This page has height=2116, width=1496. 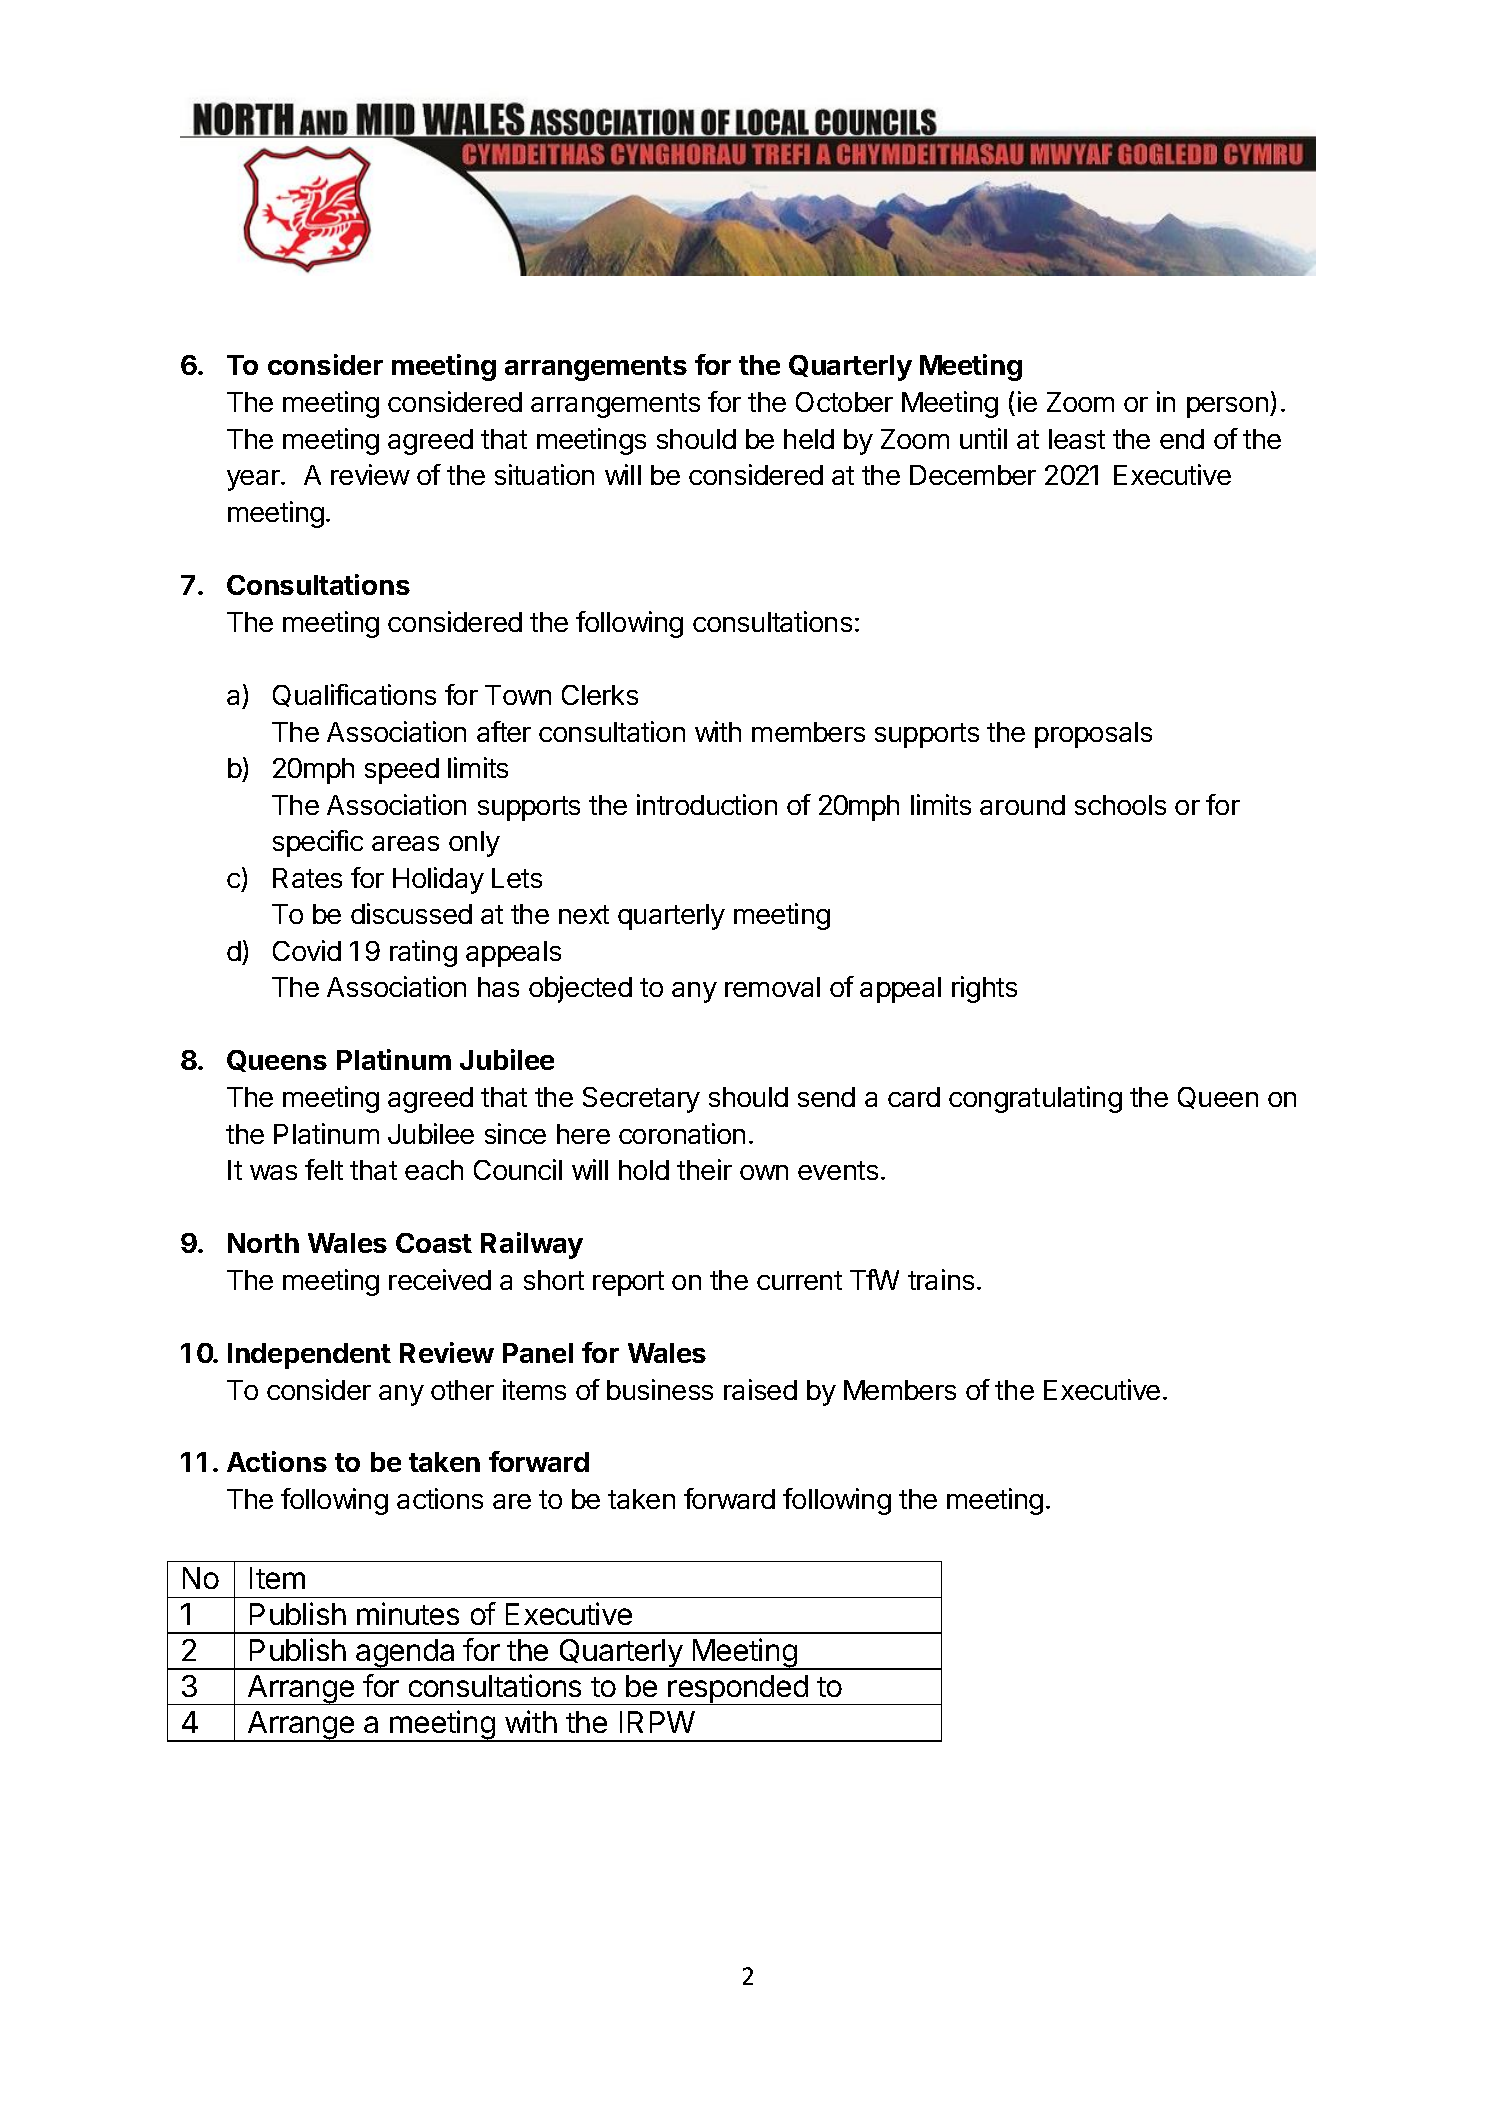 What do you see at coordinates (809, 439) in the page?
I see `held` at bounding box center [809, 439].
